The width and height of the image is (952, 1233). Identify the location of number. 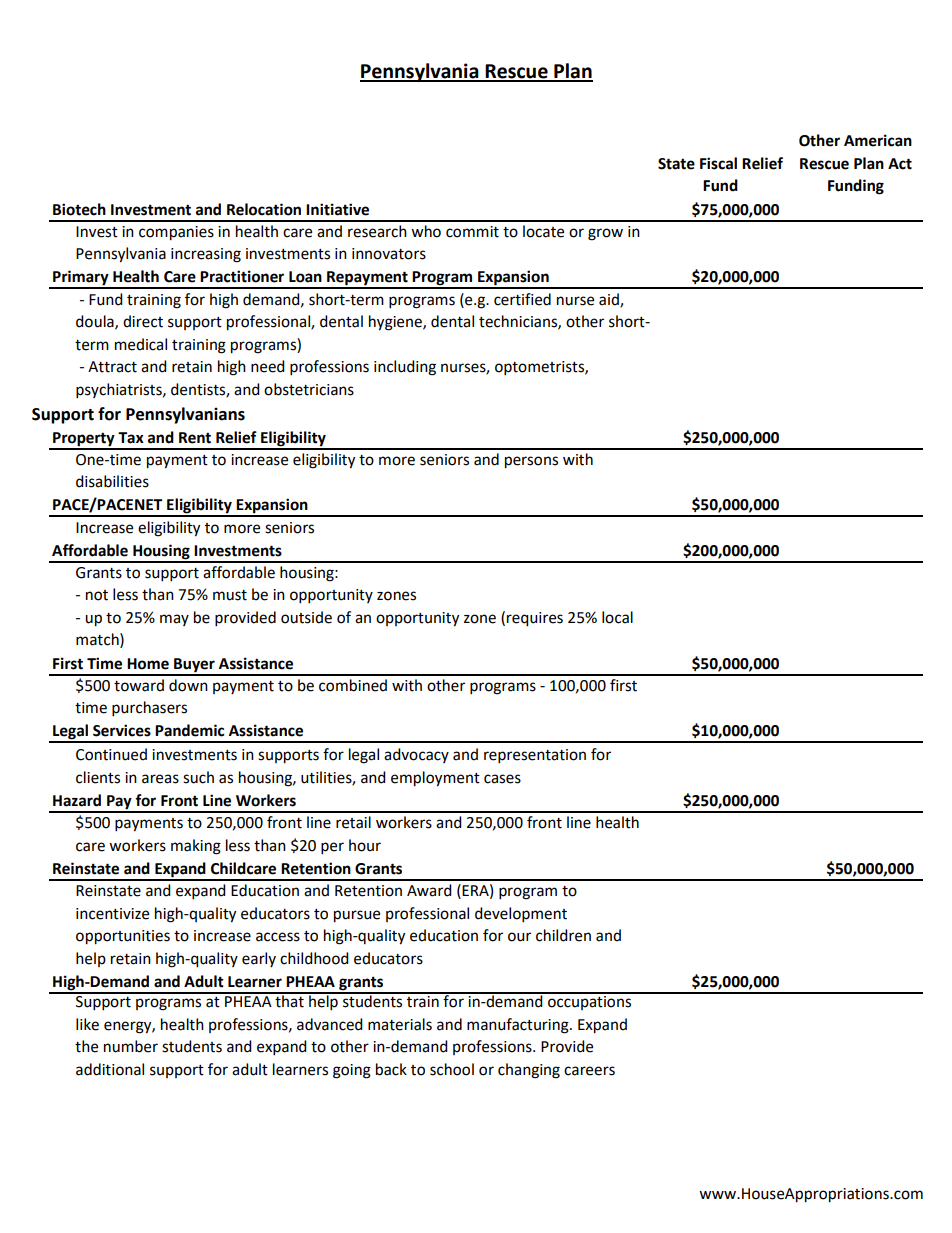
(131, 1046).
